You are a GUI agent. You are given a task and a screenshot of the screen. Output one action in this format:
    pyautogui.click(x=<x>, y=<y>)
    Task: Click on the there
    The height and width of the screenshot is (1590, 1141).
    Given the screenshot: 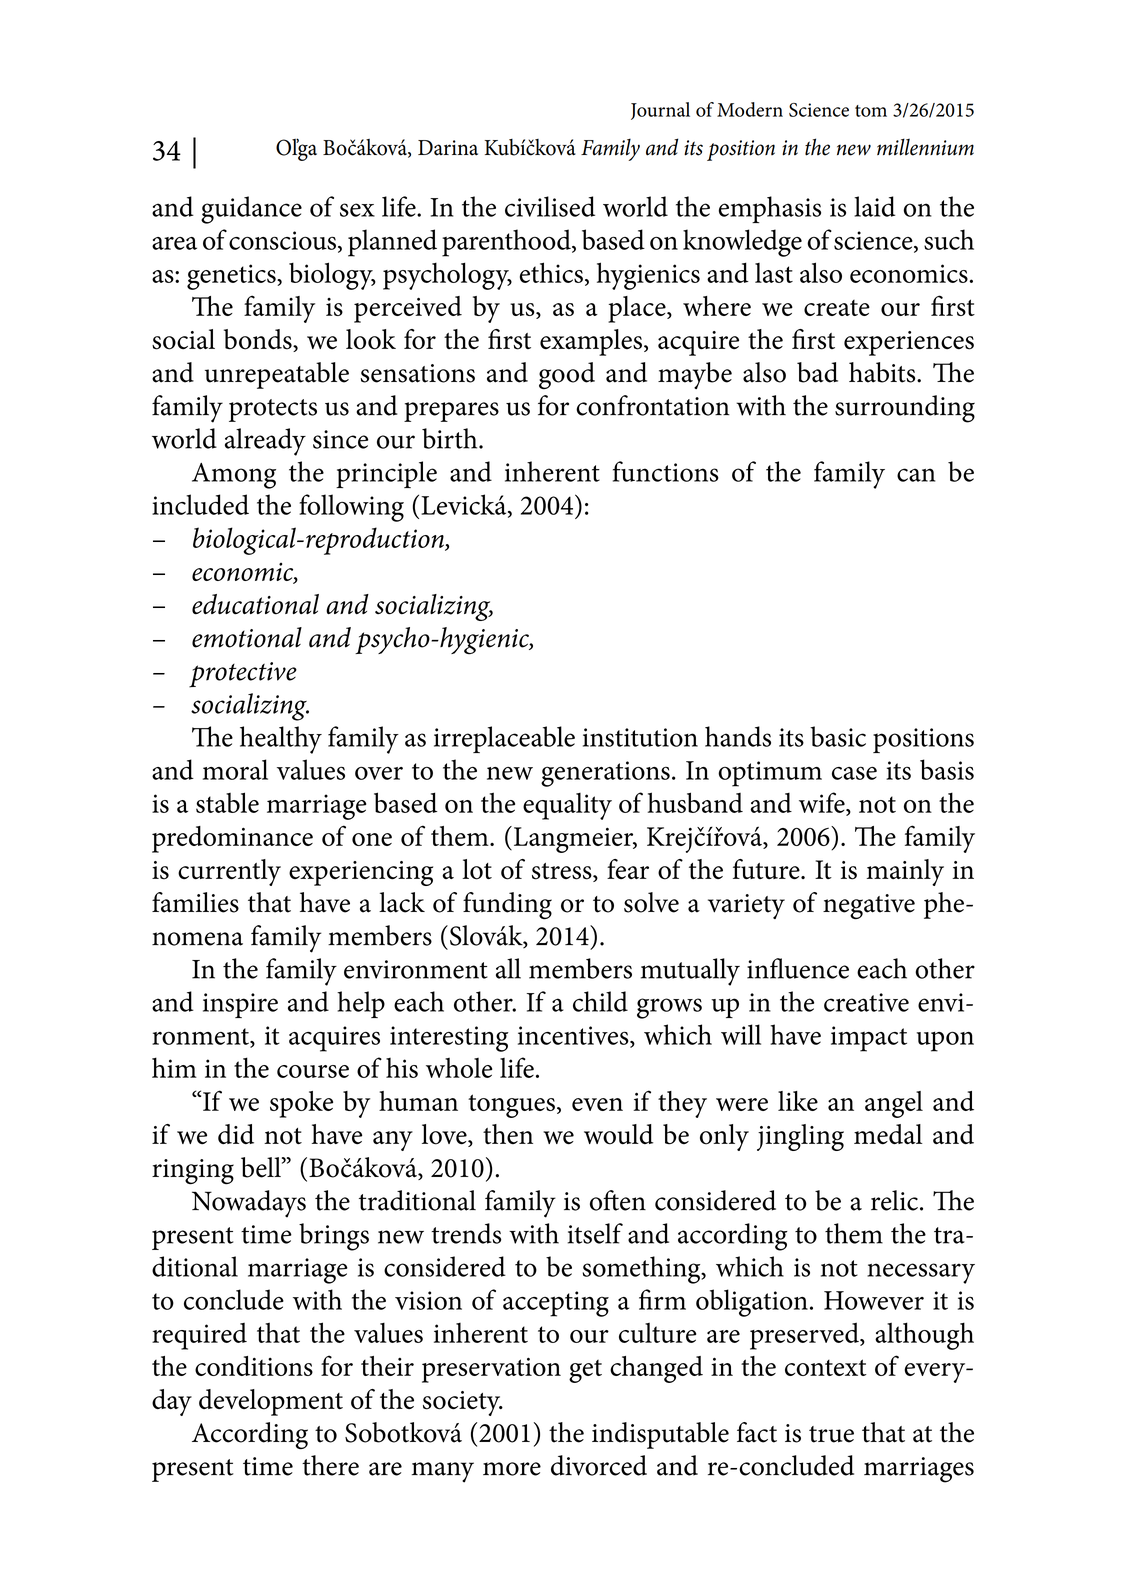 What is the action you would take?
    pyautogui.click(x=330, y=1465)
